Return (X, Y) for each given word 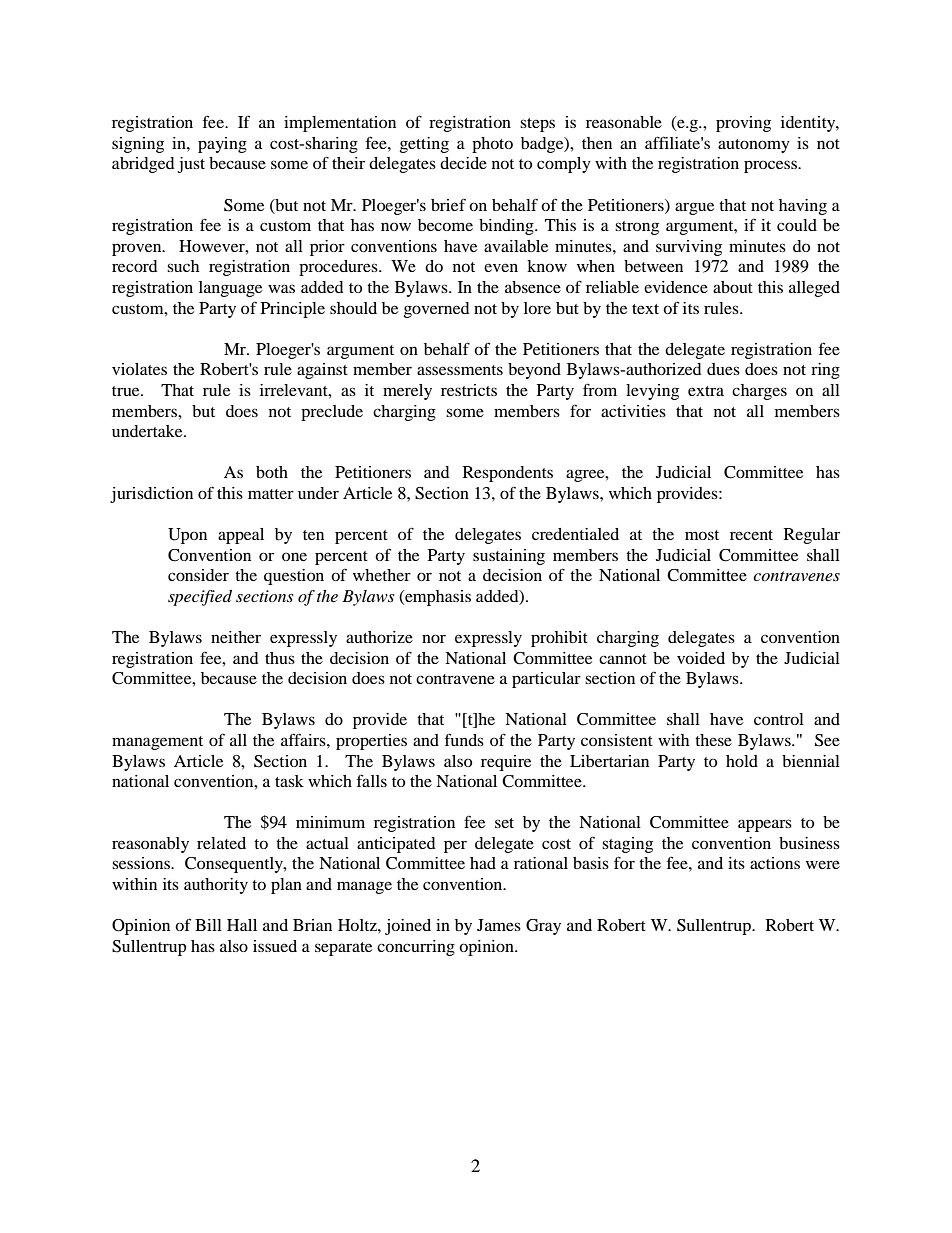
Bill (208, 925)
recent (751, 535)
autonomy (754, 146)
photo (492, 145)
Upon (187, 536)
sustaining (509, 557)
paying (222, 145)
